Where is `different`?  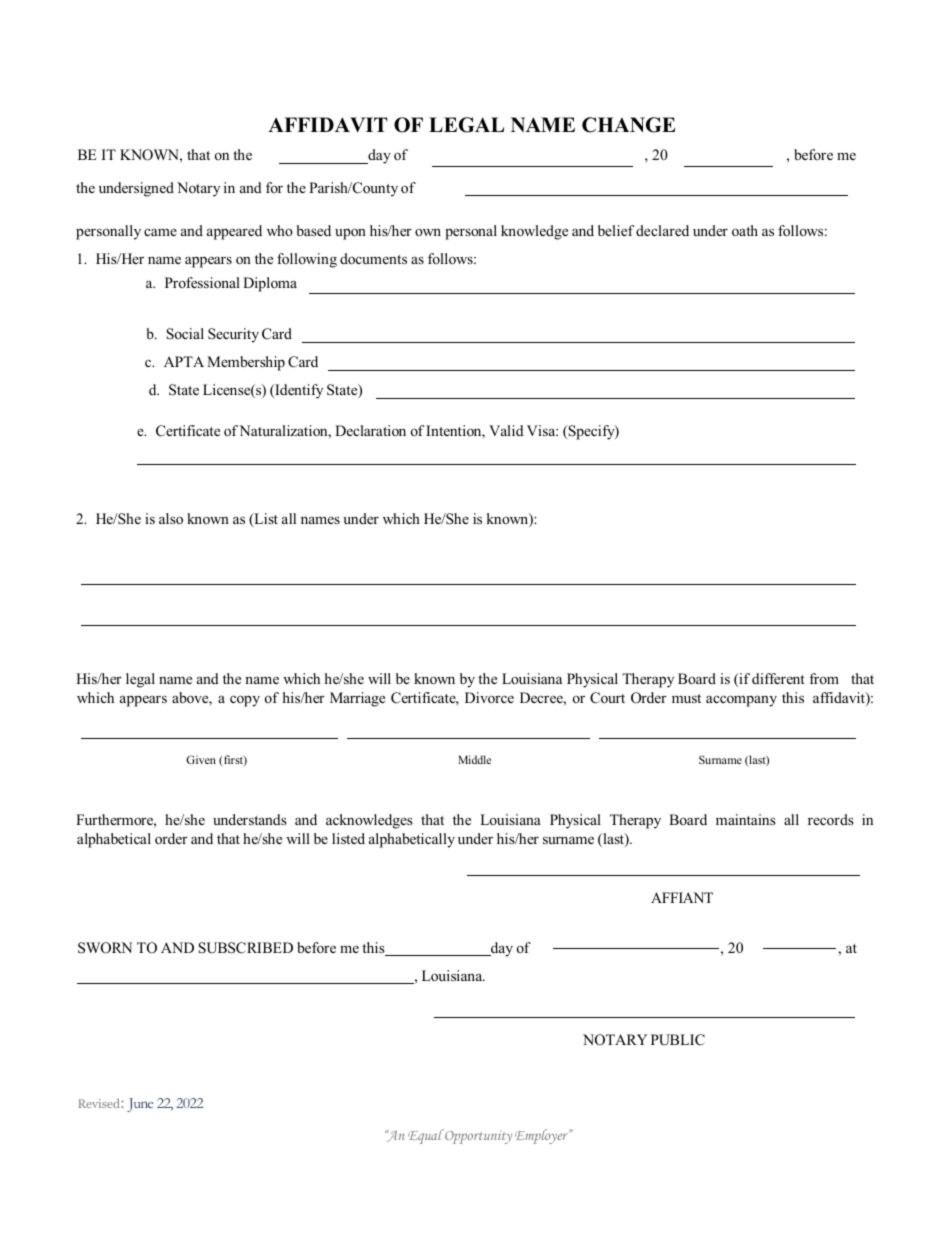 different is located at coordinates (778, 678).
